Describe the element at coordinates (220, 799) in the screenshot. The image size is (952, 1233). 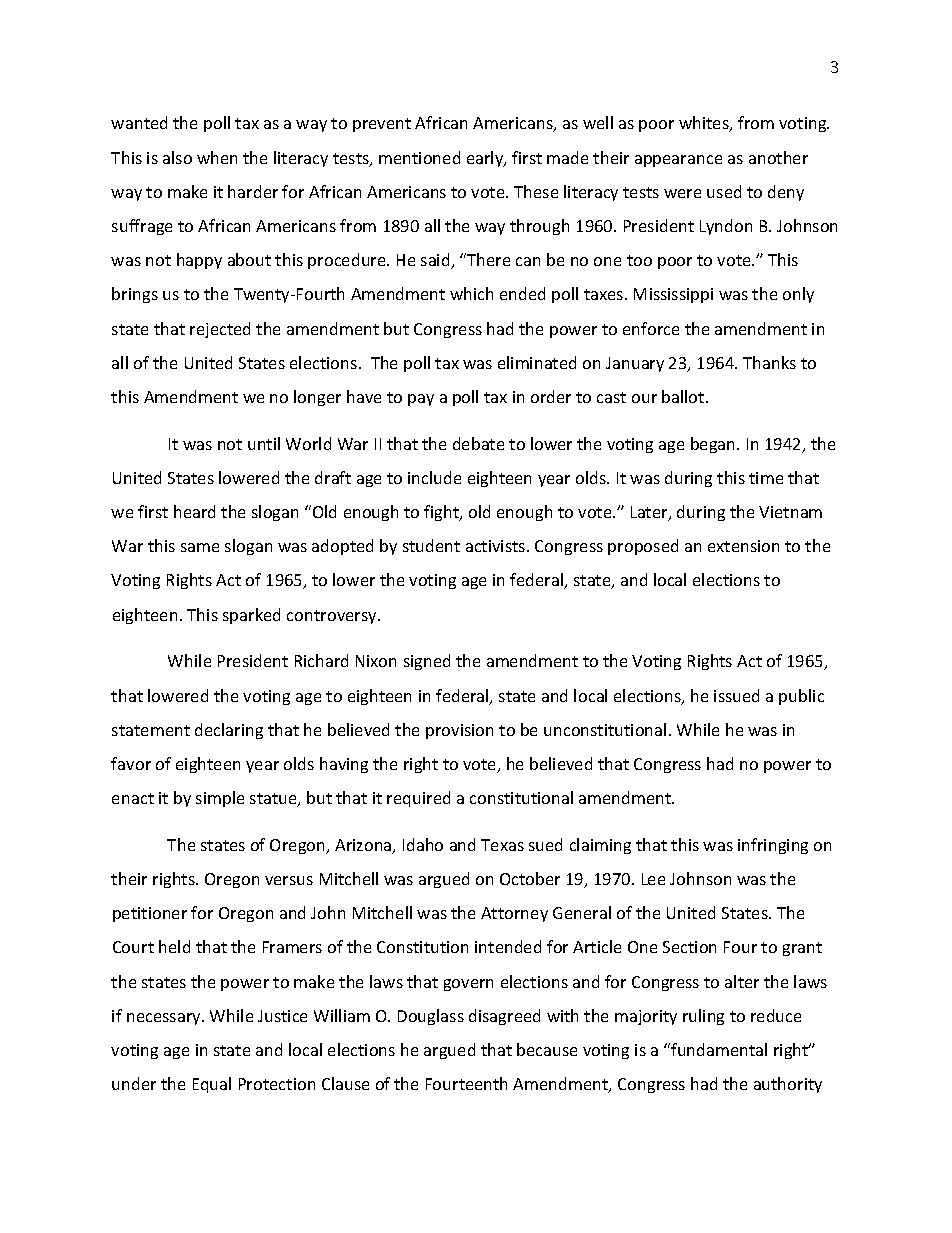
I see `simple` at that location.
